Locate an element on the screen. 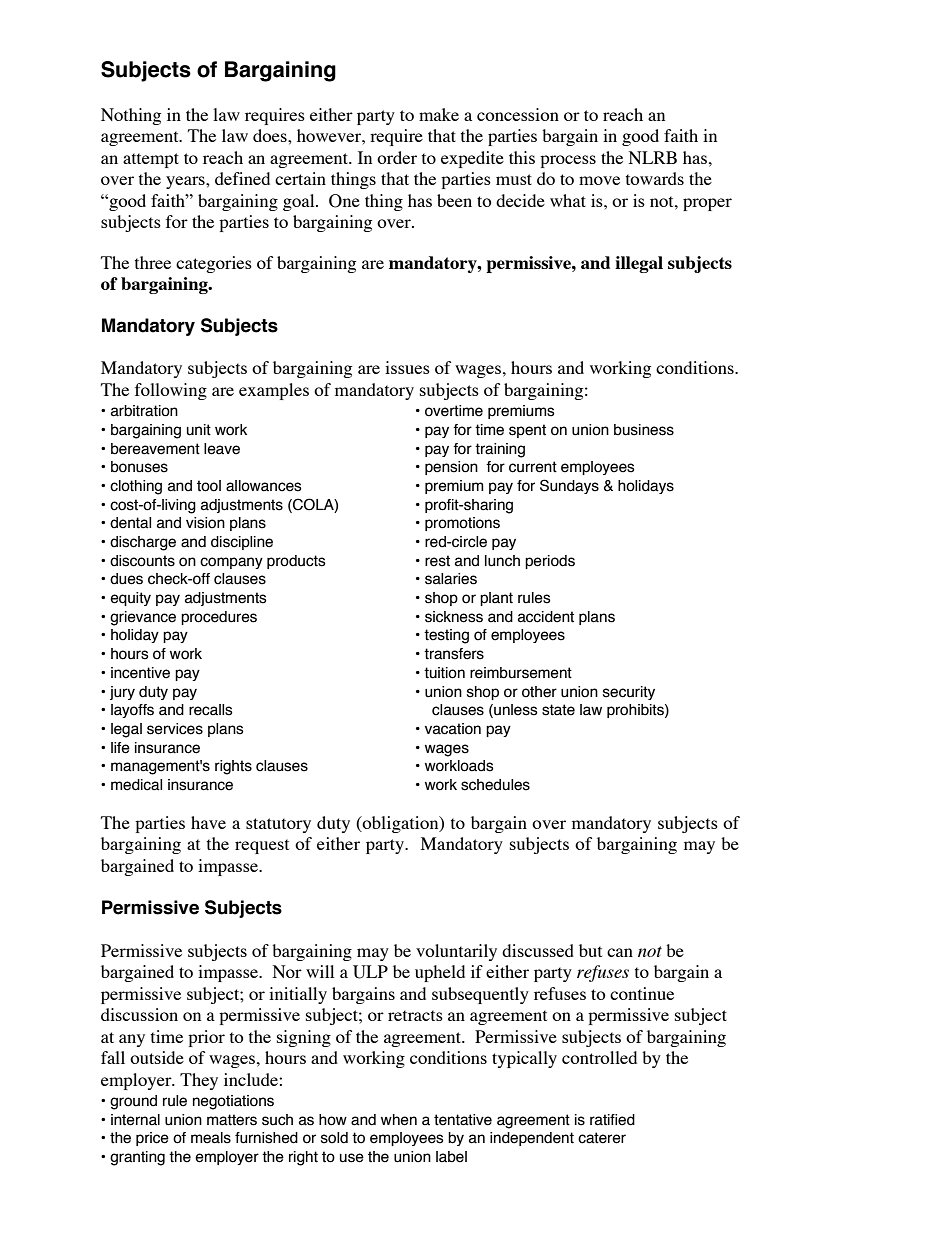 The height and width of the screenshot is (1233, 952). can is located at coordinates (620, 952).
